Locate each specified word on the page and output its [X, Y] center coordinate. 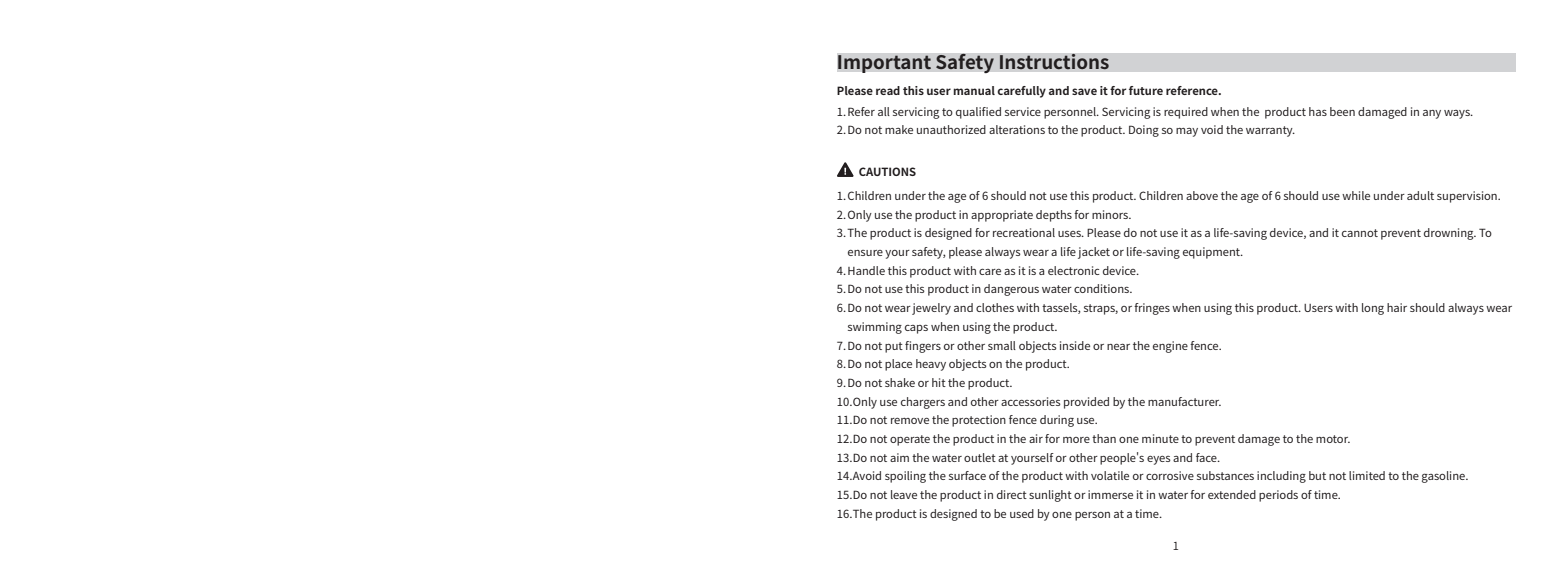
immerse [1110, 494]
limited [1367, 475]
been [1342, 111]
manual [974, 90]
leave [904, 494]
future [1146, 90]
